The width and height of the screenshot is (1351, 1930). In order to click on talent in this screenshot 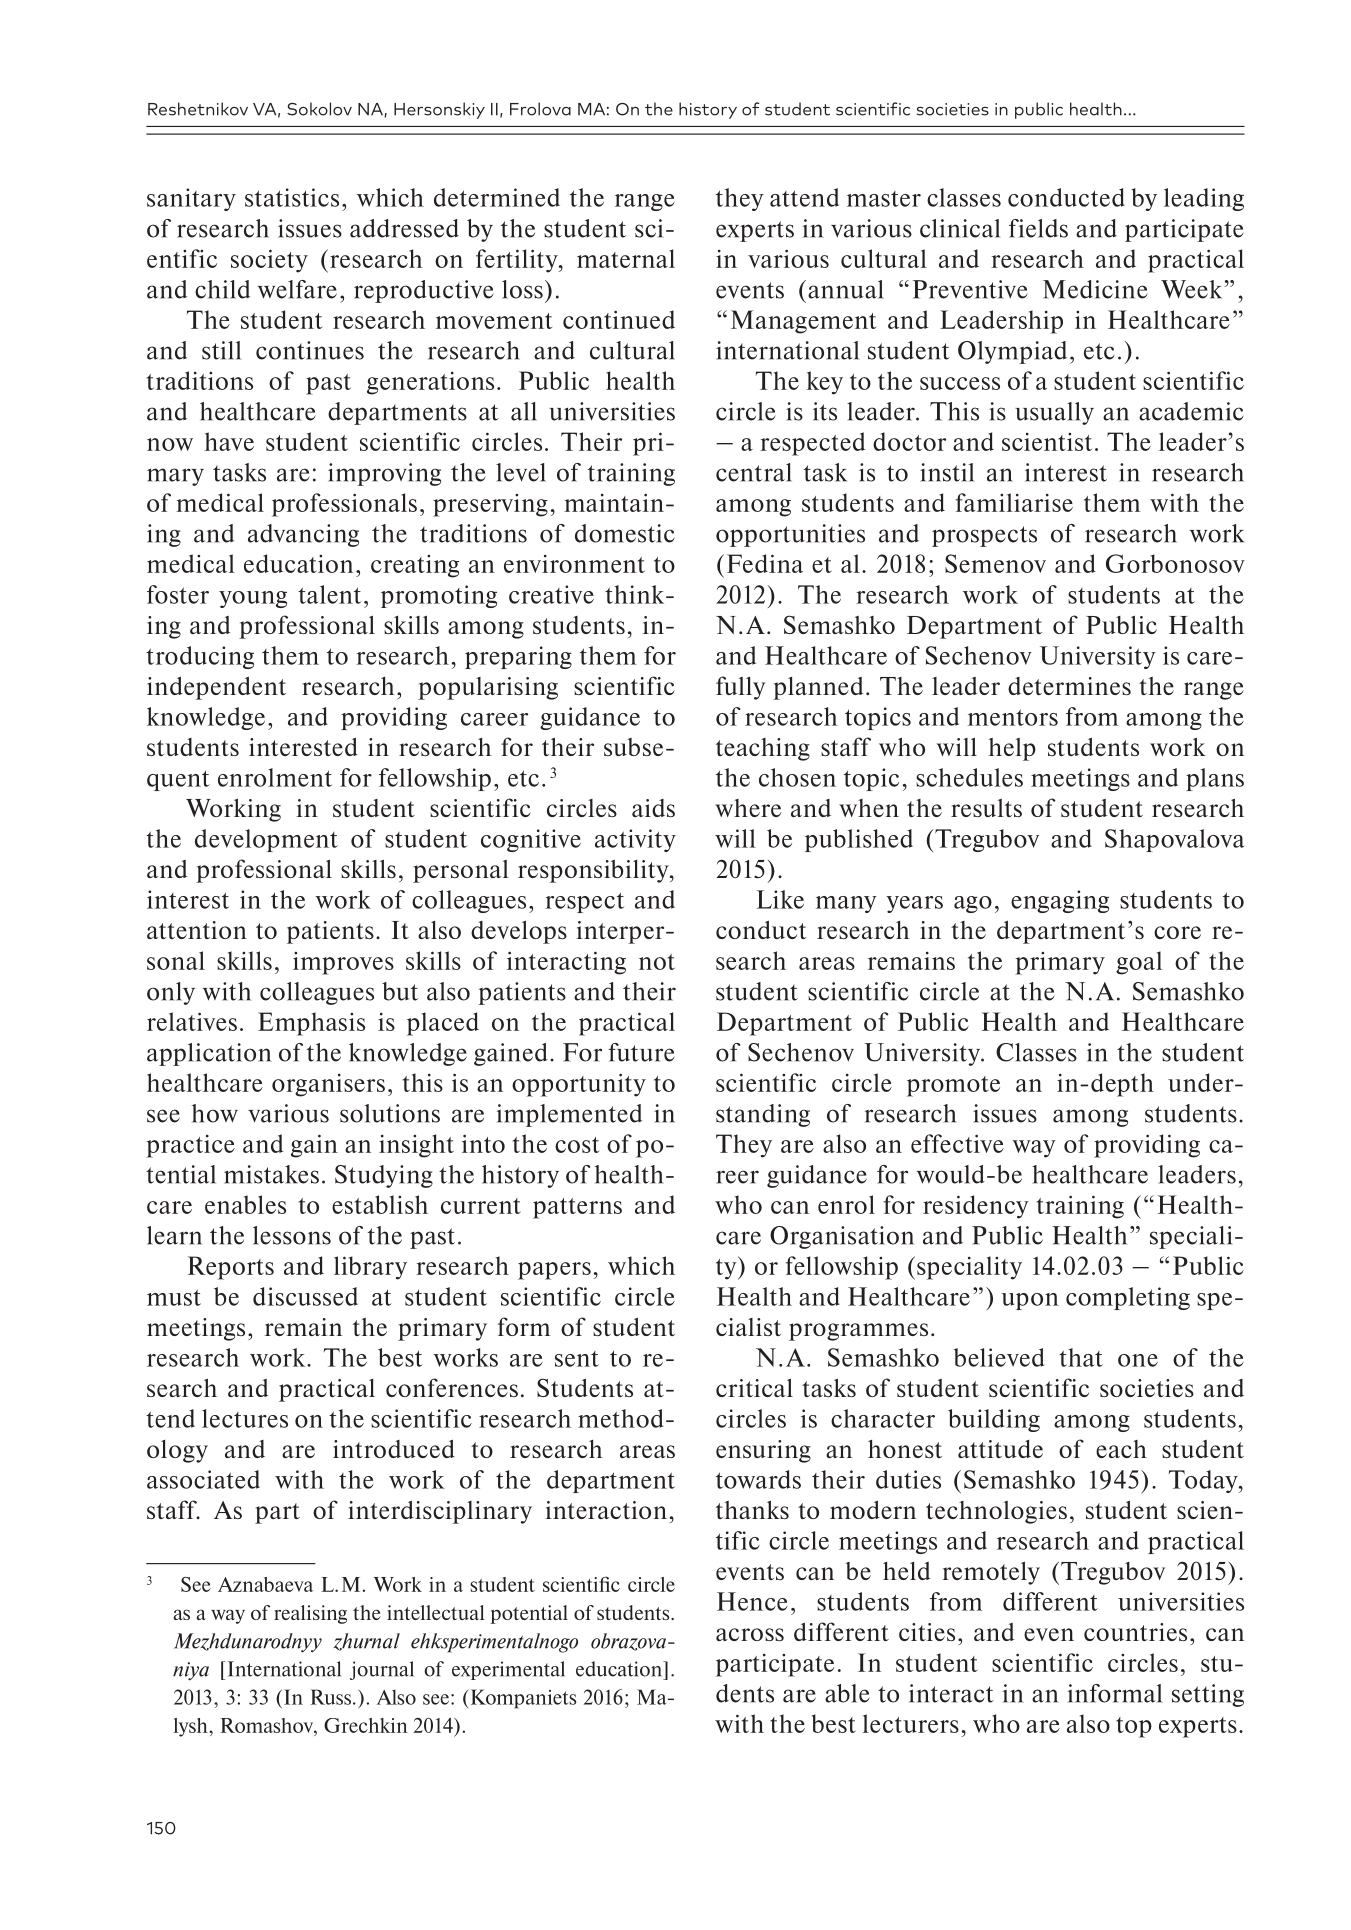, I will do `click(329, 594)`.
